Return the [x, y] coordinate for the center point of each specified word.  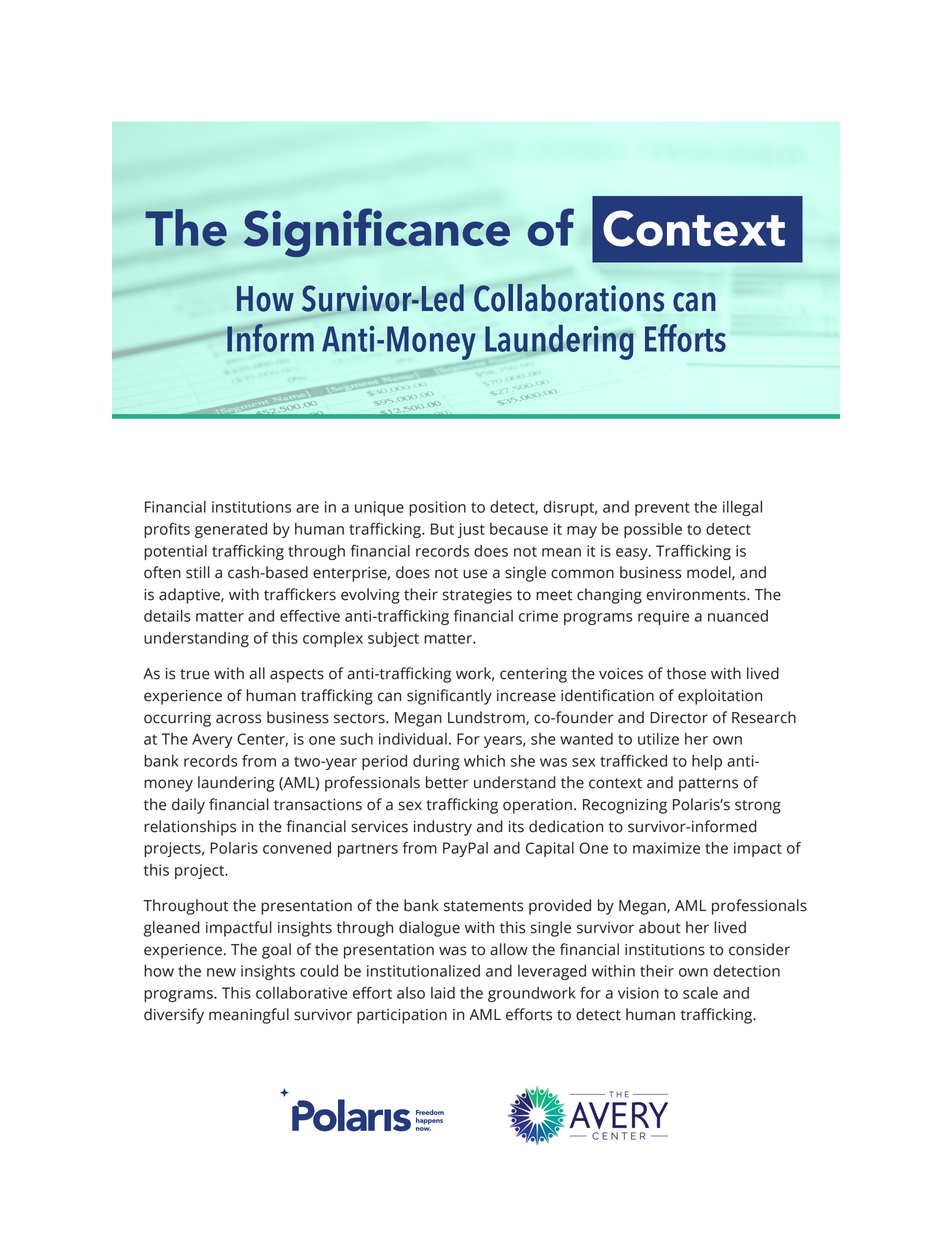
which [484, 761]
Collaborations [569, 298]
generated [231, 530]
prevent [662, 509]
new [221, 972]
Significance [377, 232]
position [437, 508]
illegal [742, 508]
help [707, 762]
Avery [212, 740]
